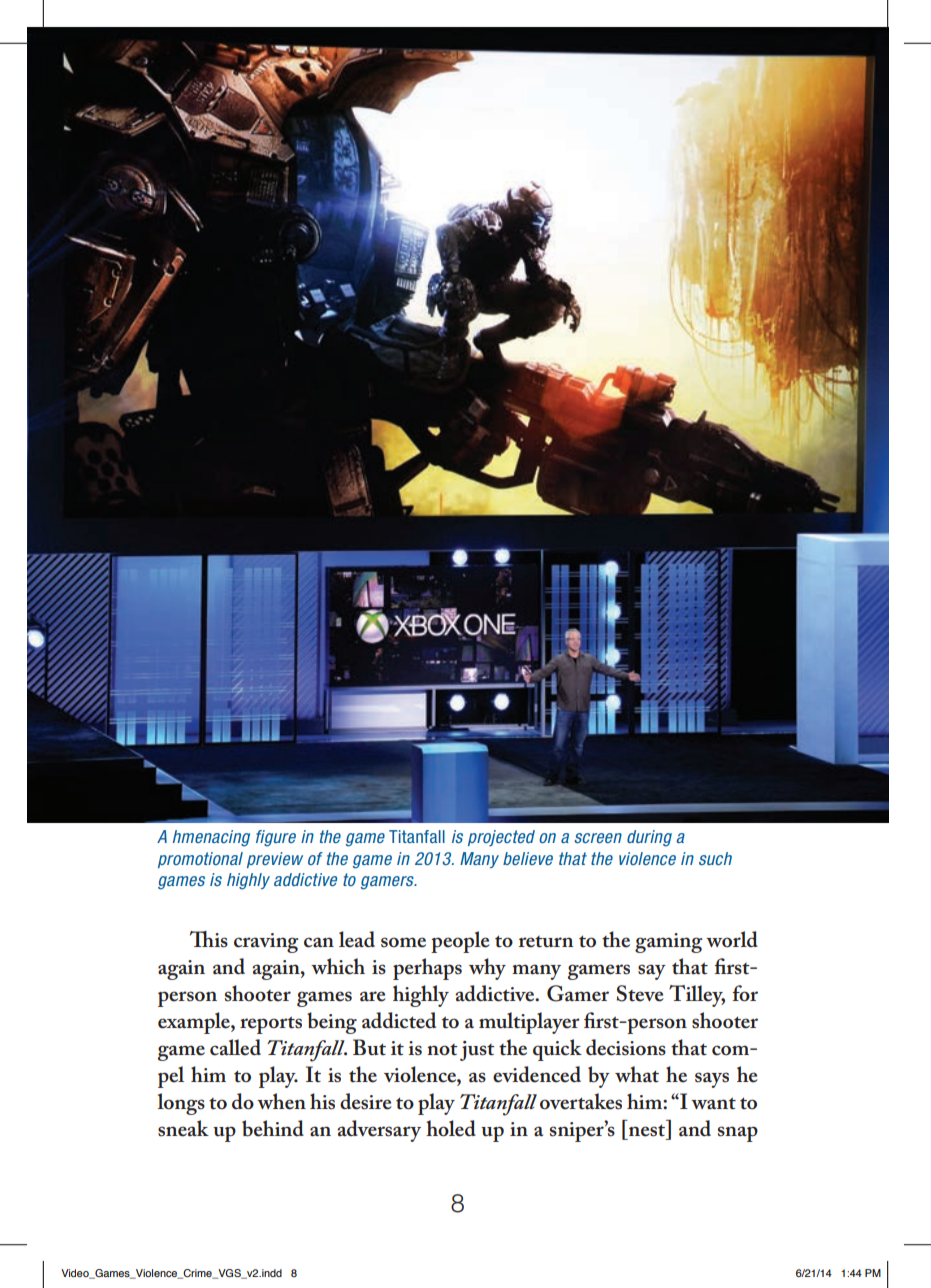 The height and width of the page is (1288, 931). What do you see at coordinates (668, 943) in the page?
I see `gaming` at bounding box center [668, 943].
